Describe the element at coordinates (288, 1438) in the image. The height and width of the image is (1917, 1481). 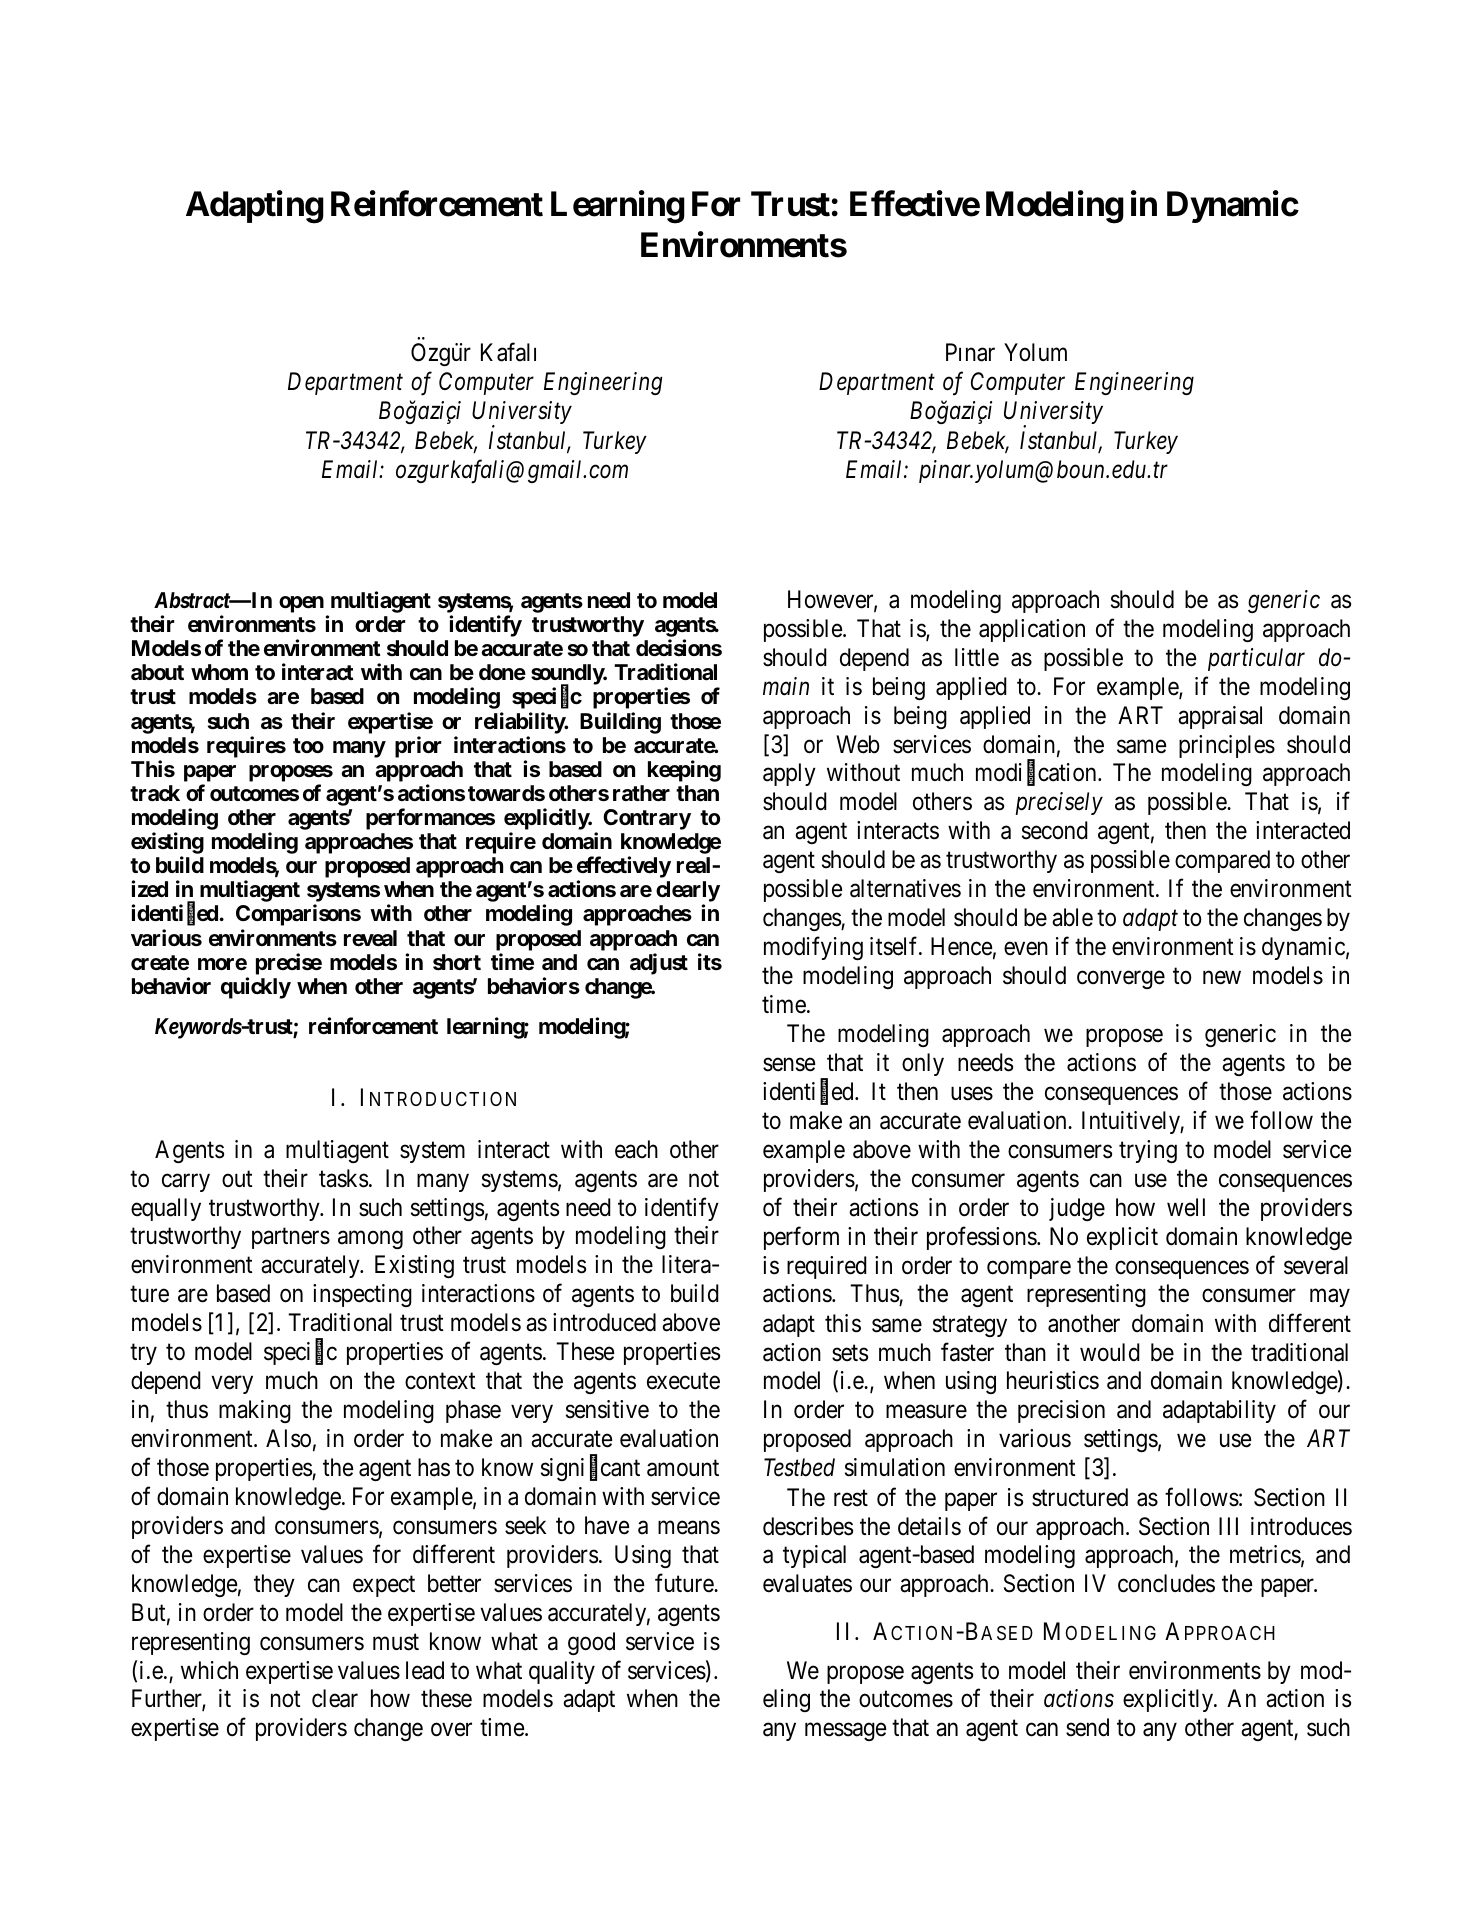
I see `Also` at that location.
